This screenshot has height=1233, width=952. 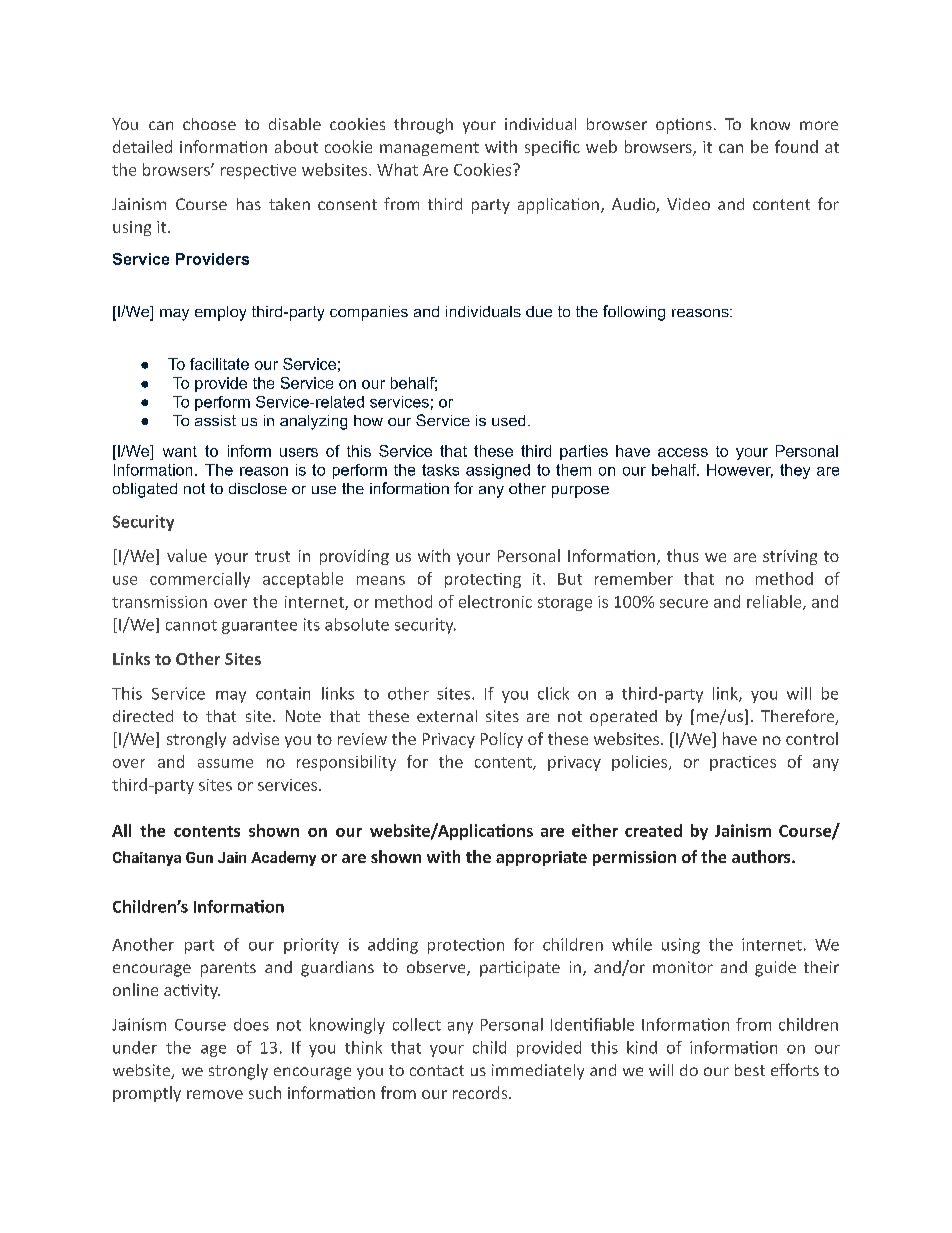 What do you see at coordinates (481, 1092) in the screenshot?
I see `records` at bounding box center [481, 1092].
